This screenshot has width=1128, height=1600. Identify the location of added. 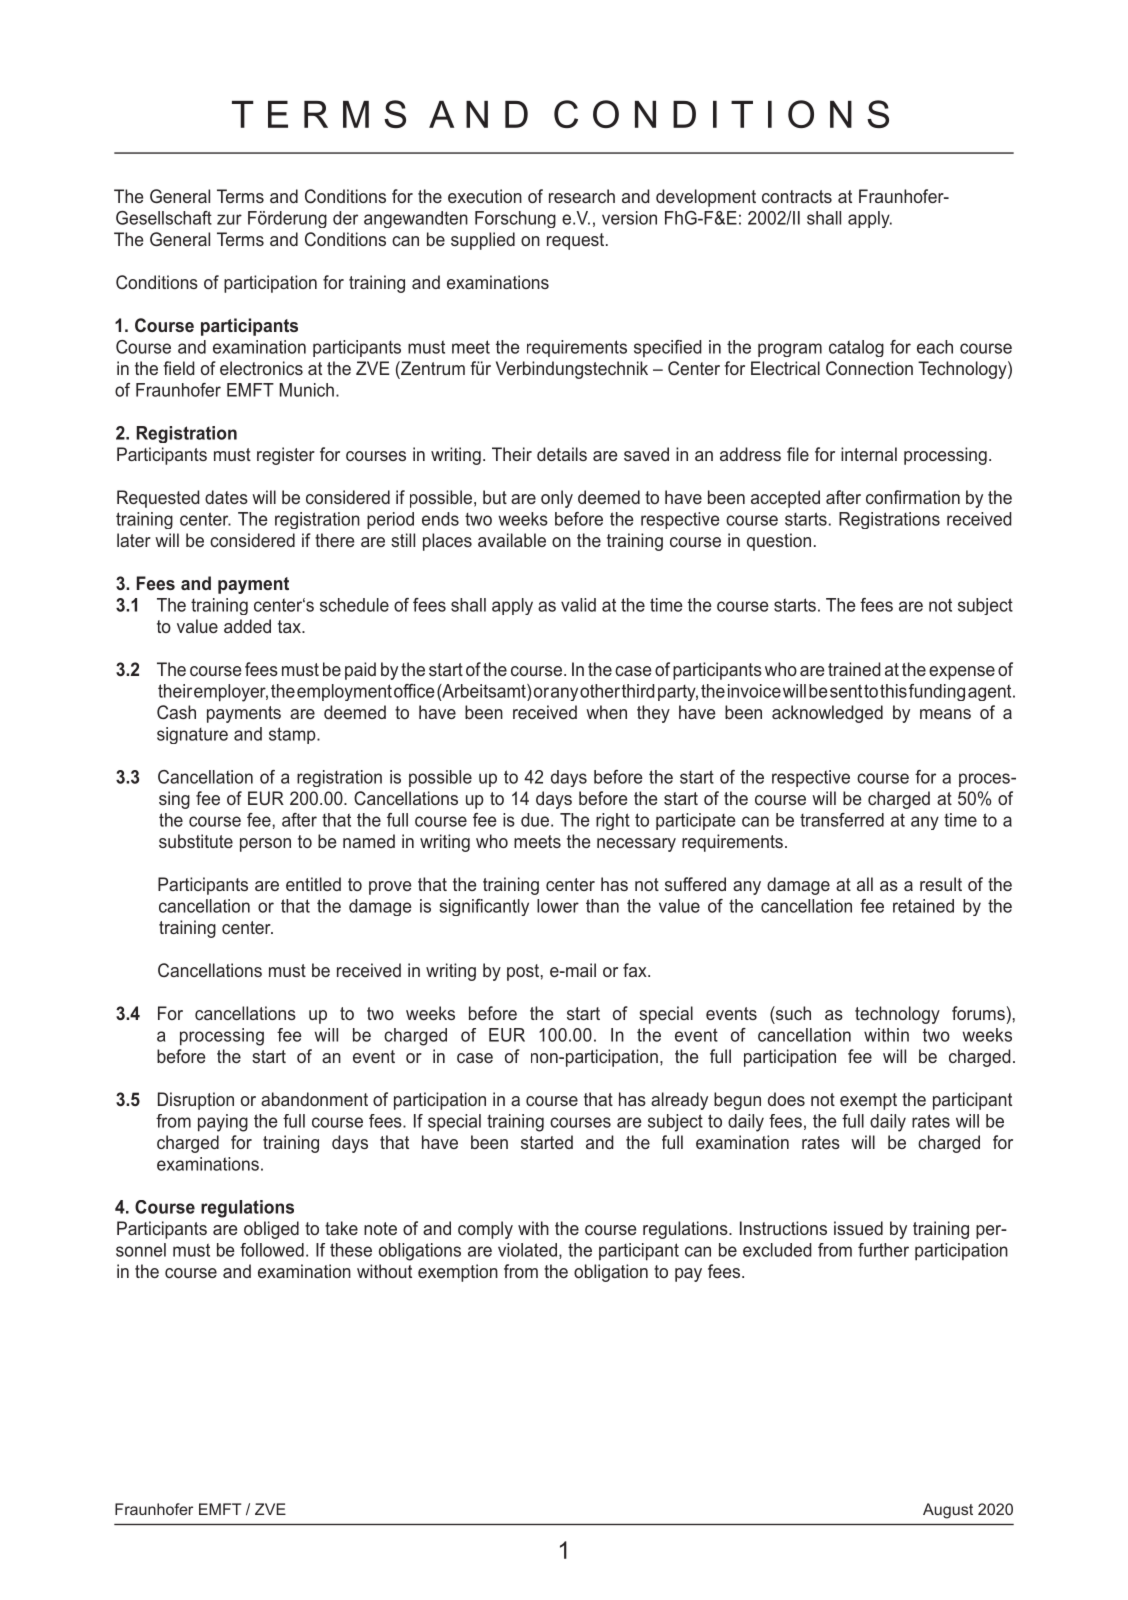
(247, 626).
